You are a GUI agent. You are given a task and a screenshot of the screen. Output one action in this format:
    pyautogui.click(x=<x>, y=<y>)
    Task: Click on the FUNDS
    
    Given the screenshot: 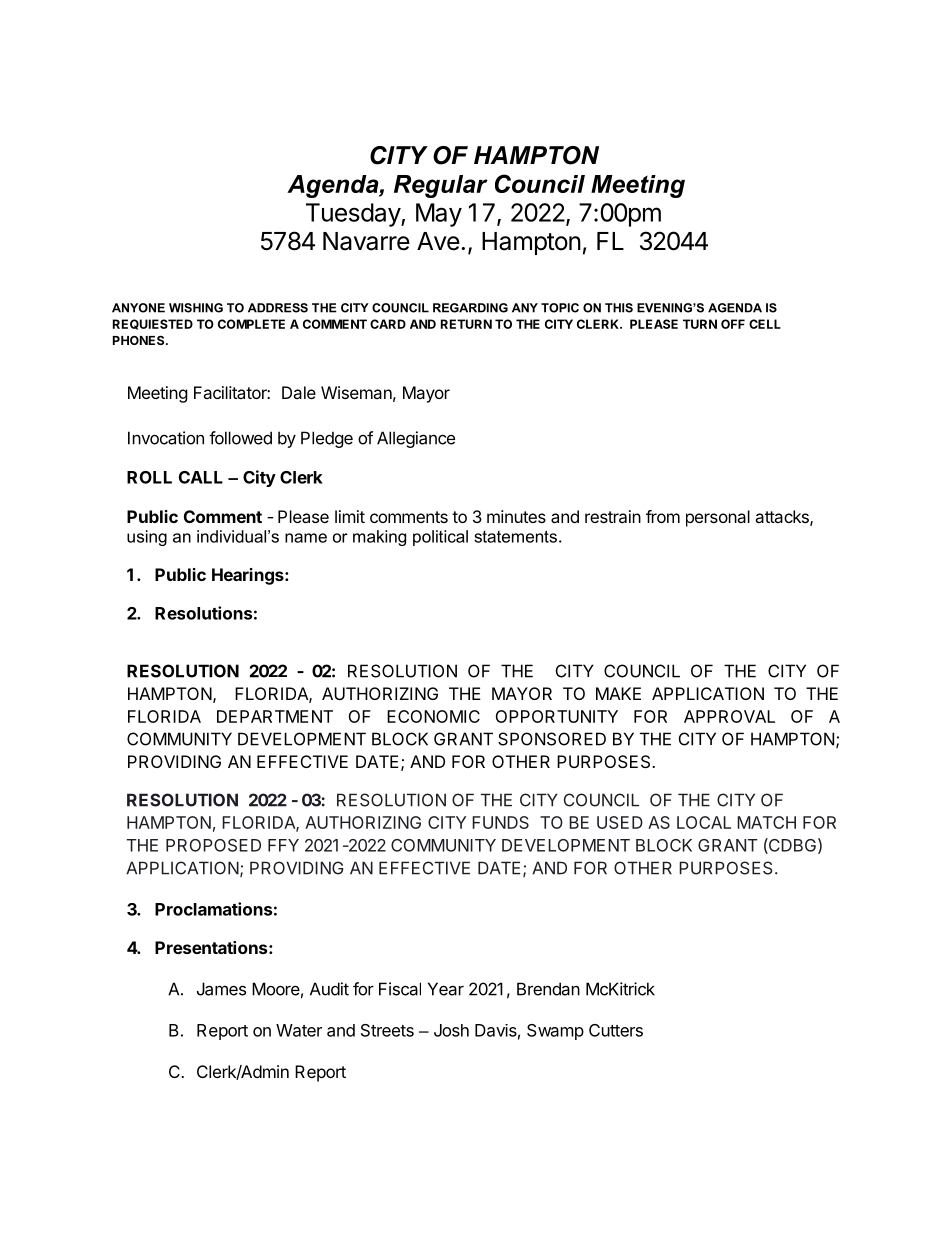 What is the action you would take?
    pyautogui.click(x=500, y=822)
